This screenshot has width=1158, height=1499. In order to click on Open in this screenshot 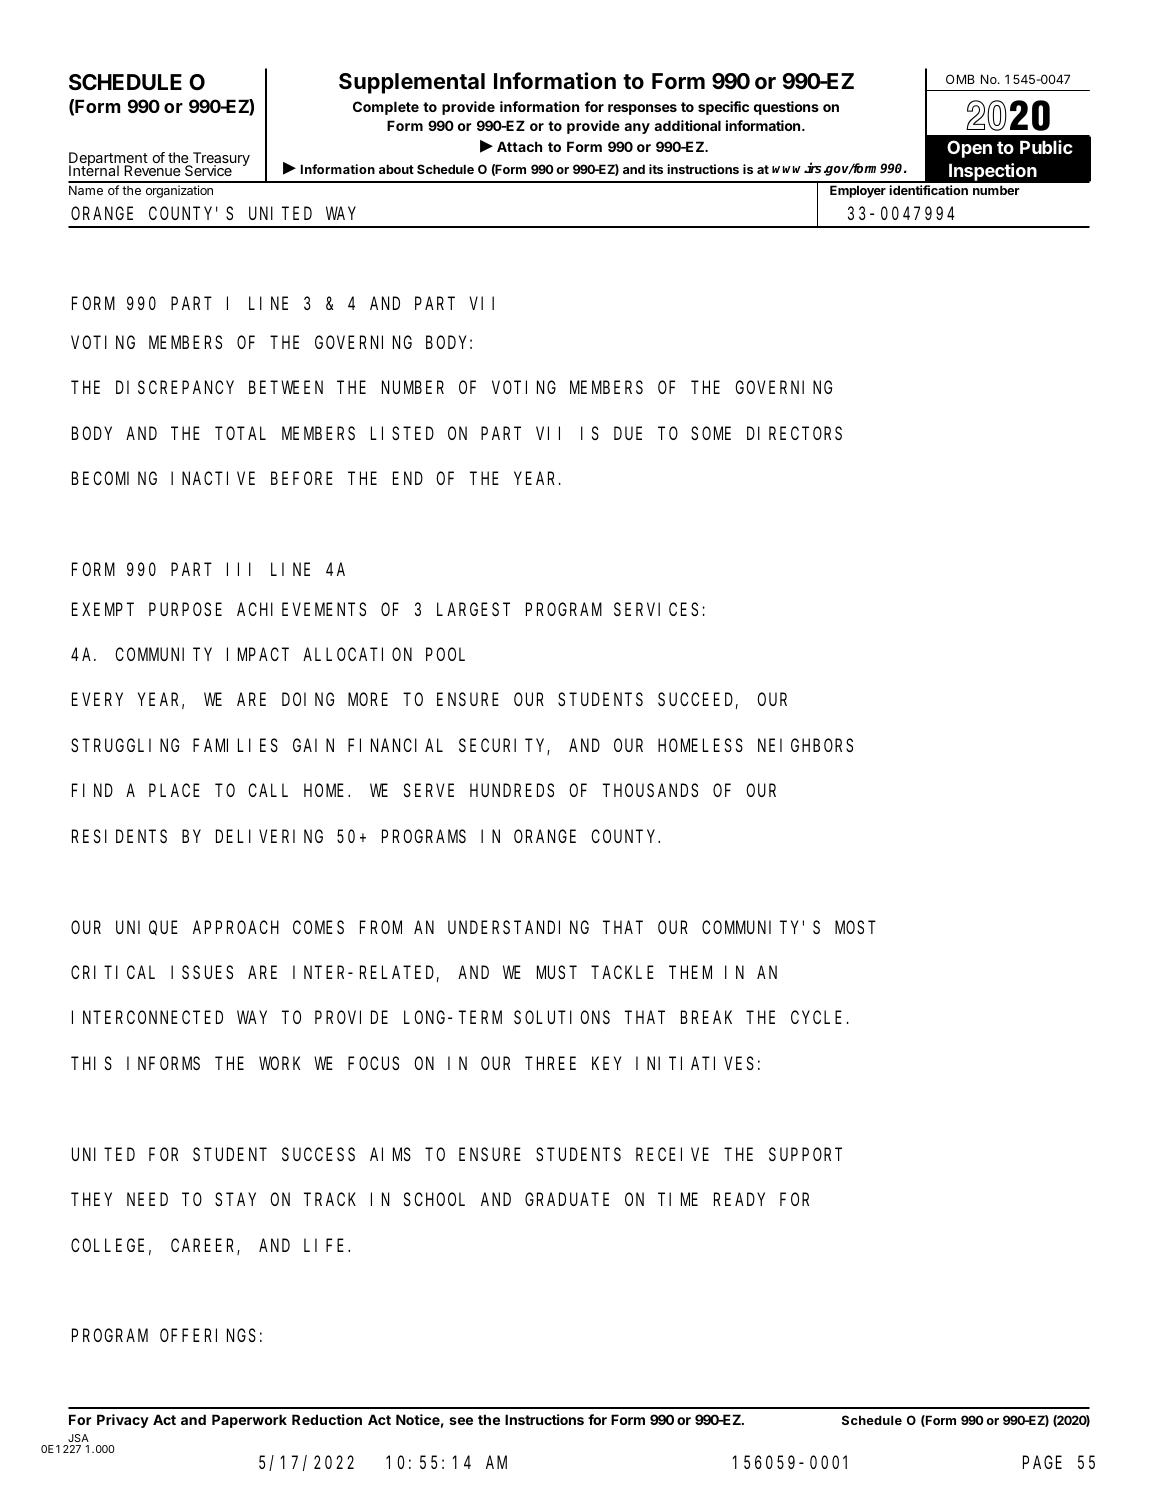, I will do `click(969, 149)`.
